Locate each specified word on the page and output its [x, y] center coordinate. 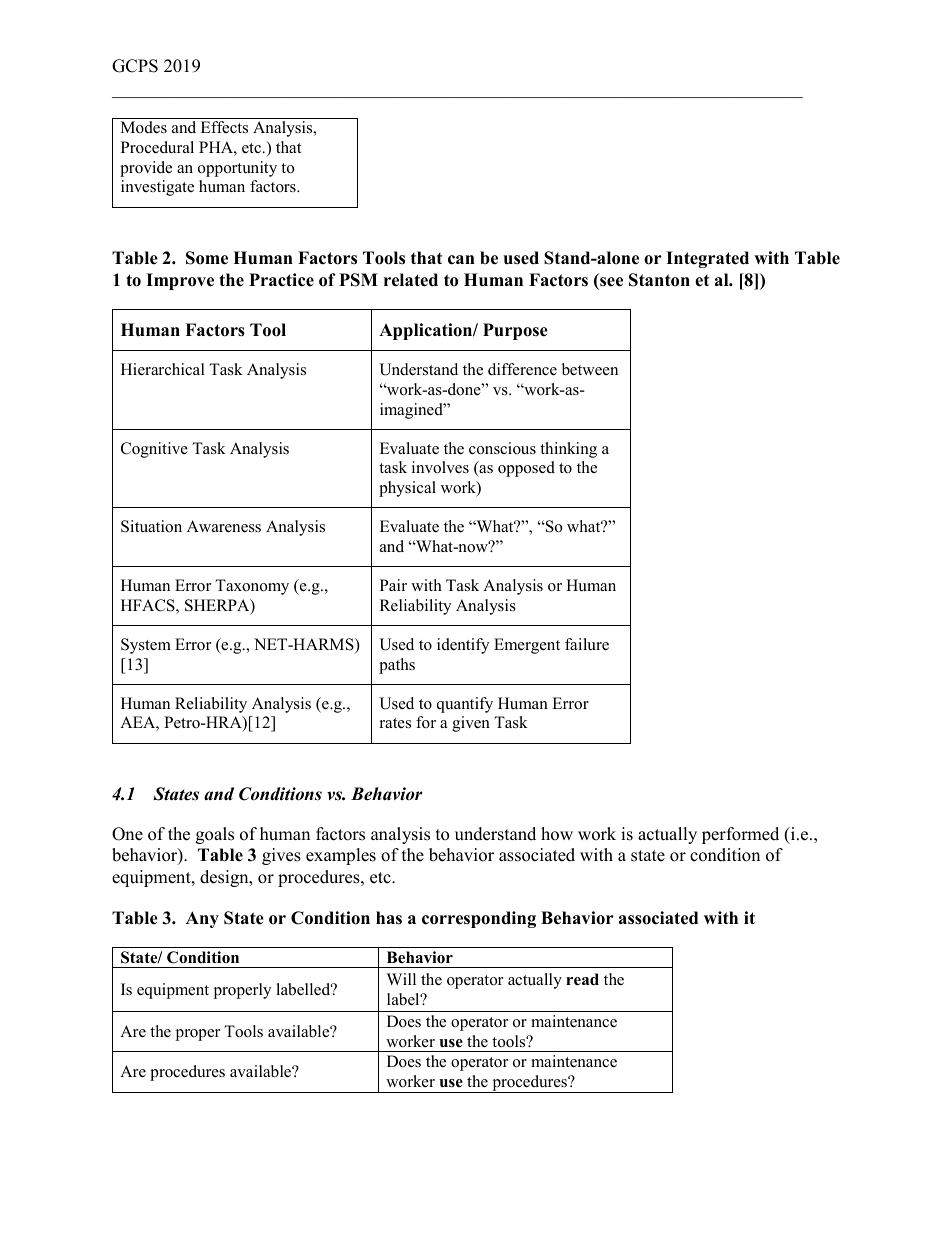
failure [587, 644]
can [461, 260]
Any [202, 919]
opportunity [237, 169]
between [590, 369]
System [146, 646]
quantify [465, 705]
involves [440, 467]
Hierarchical [163, 369]
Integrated [707, 259]
